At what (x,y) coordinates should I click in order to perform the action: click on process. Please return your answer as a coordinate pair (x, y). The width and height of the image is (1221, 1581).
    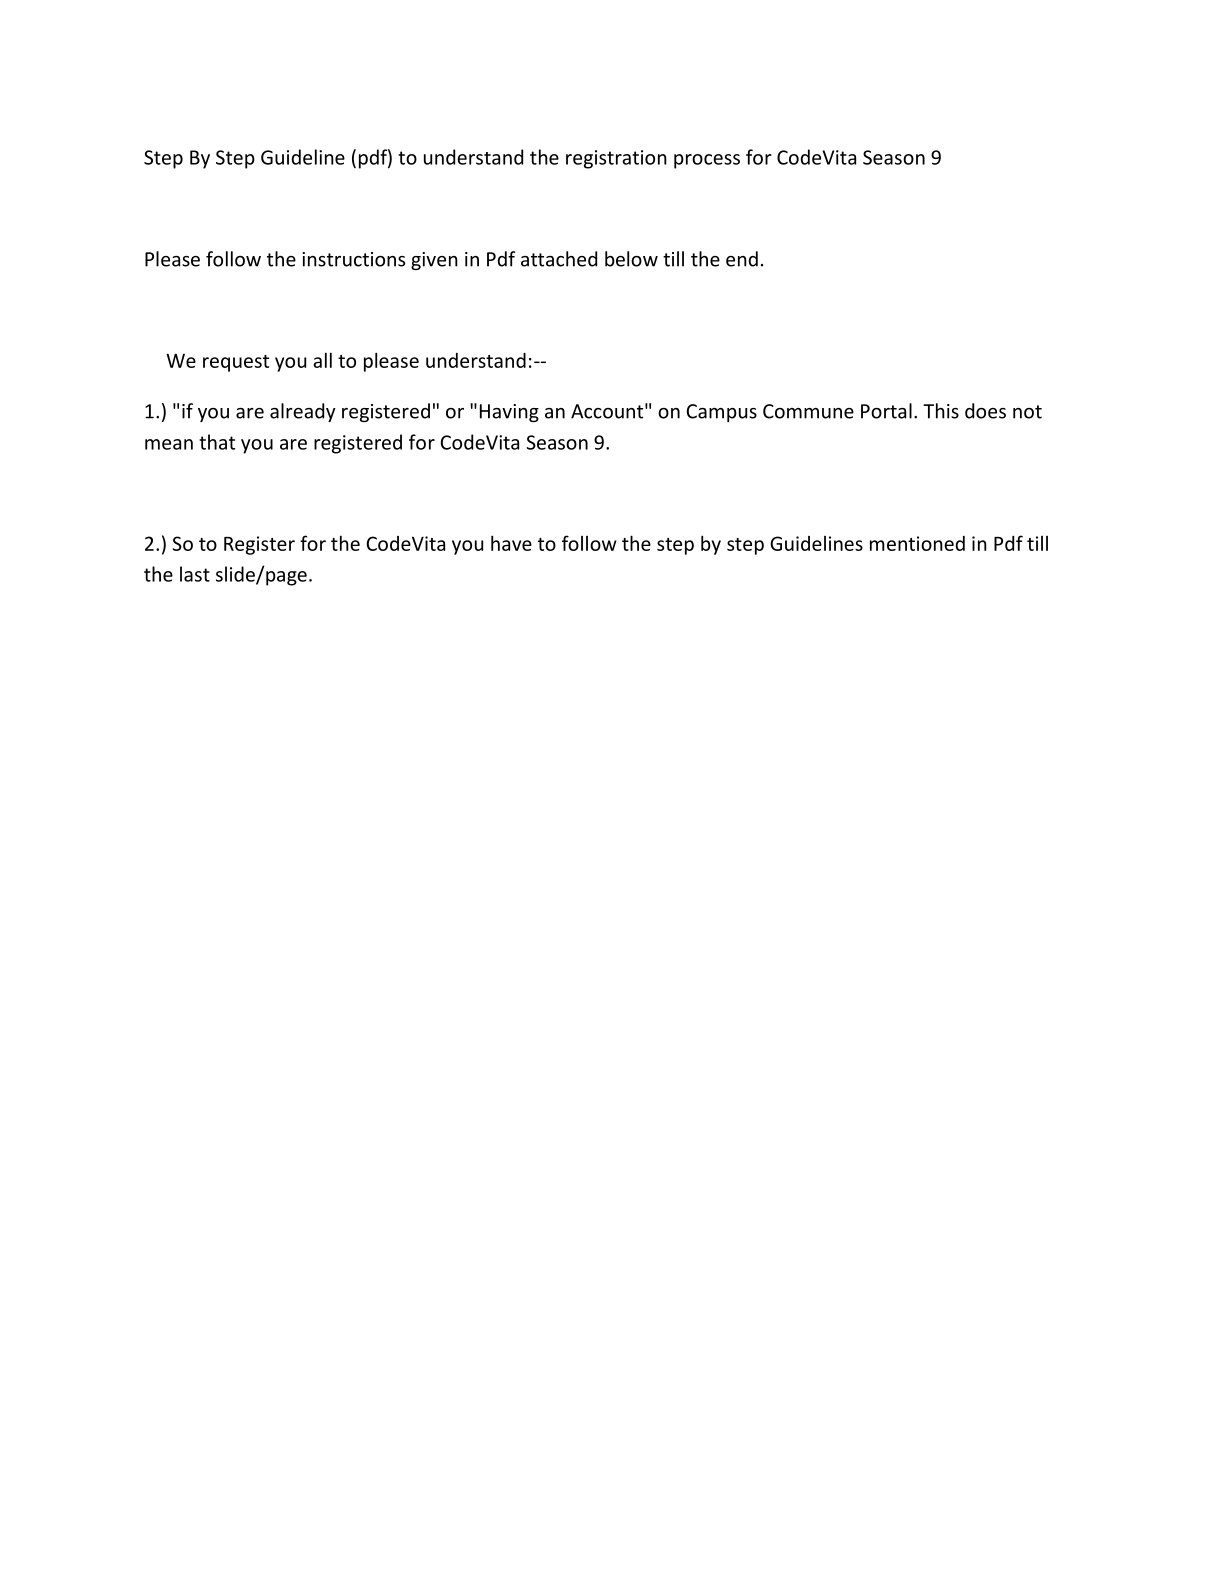
    Looking at the image, I should click on (707, 161).
